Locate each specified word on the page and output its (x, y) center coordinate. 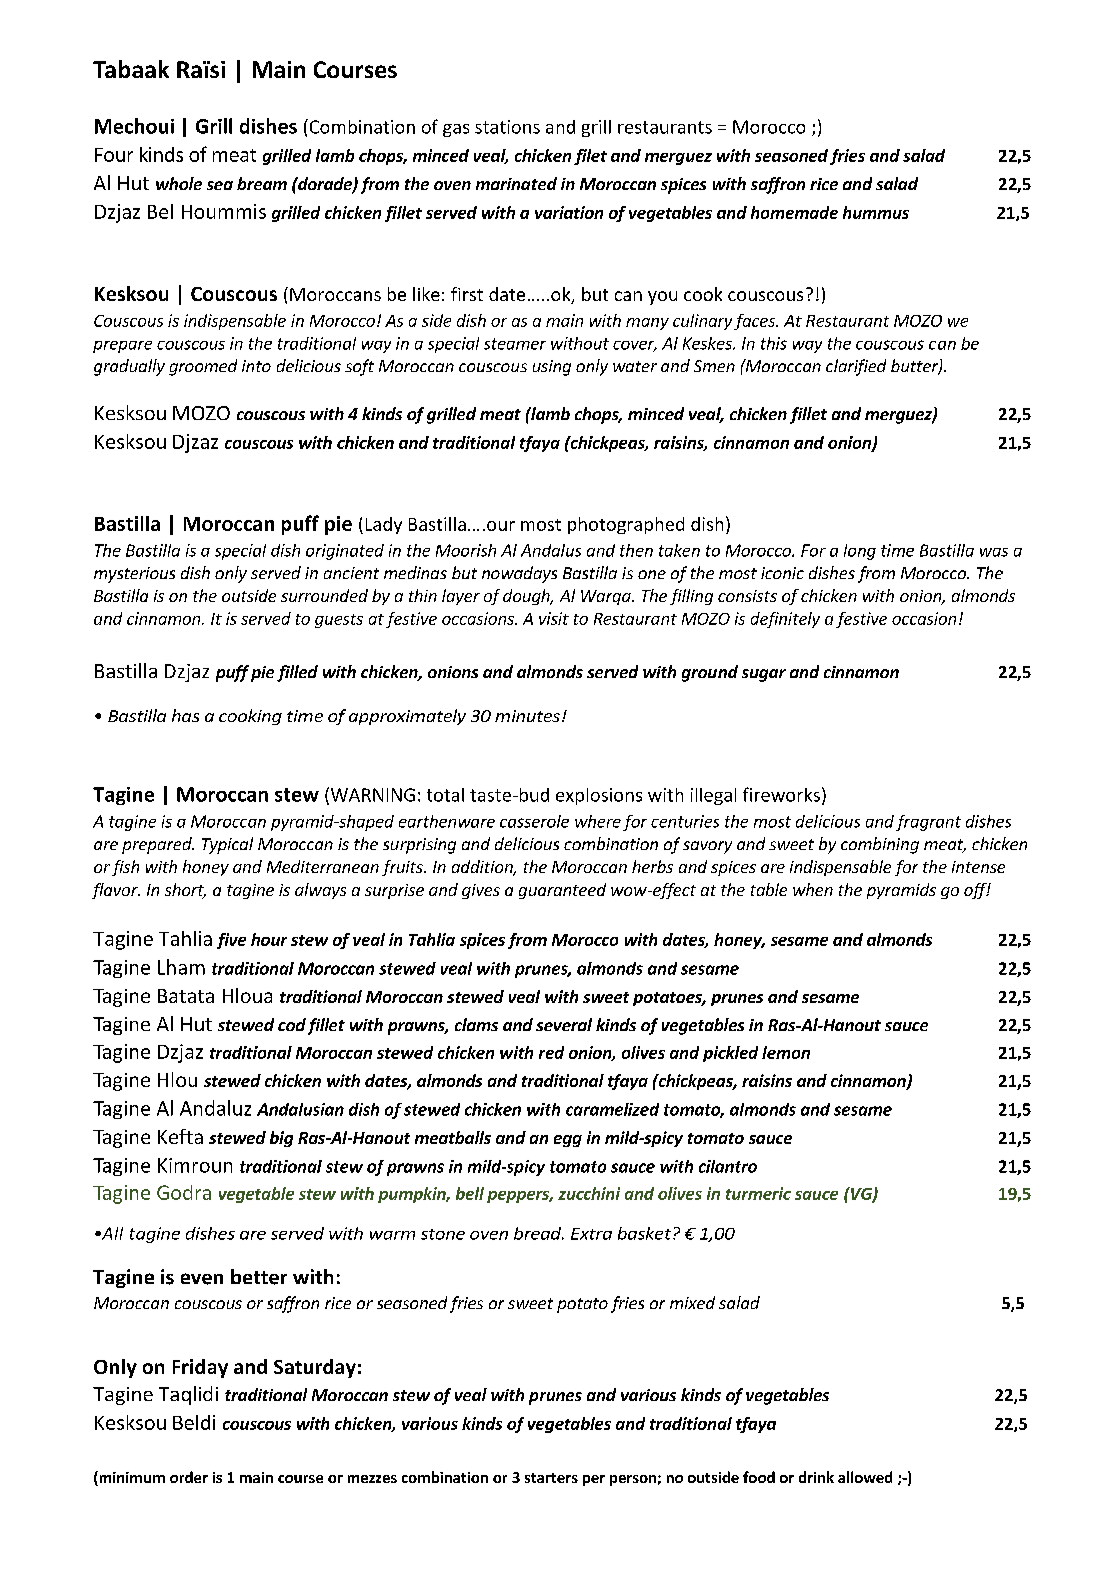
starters (551, 1478)
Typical (227, 845)
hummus (876, 212)
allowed (865, 1477)
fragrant (928, 823)
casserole (534, 821)
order (189, 1477)
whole (179, 183)
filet (590, 157)
